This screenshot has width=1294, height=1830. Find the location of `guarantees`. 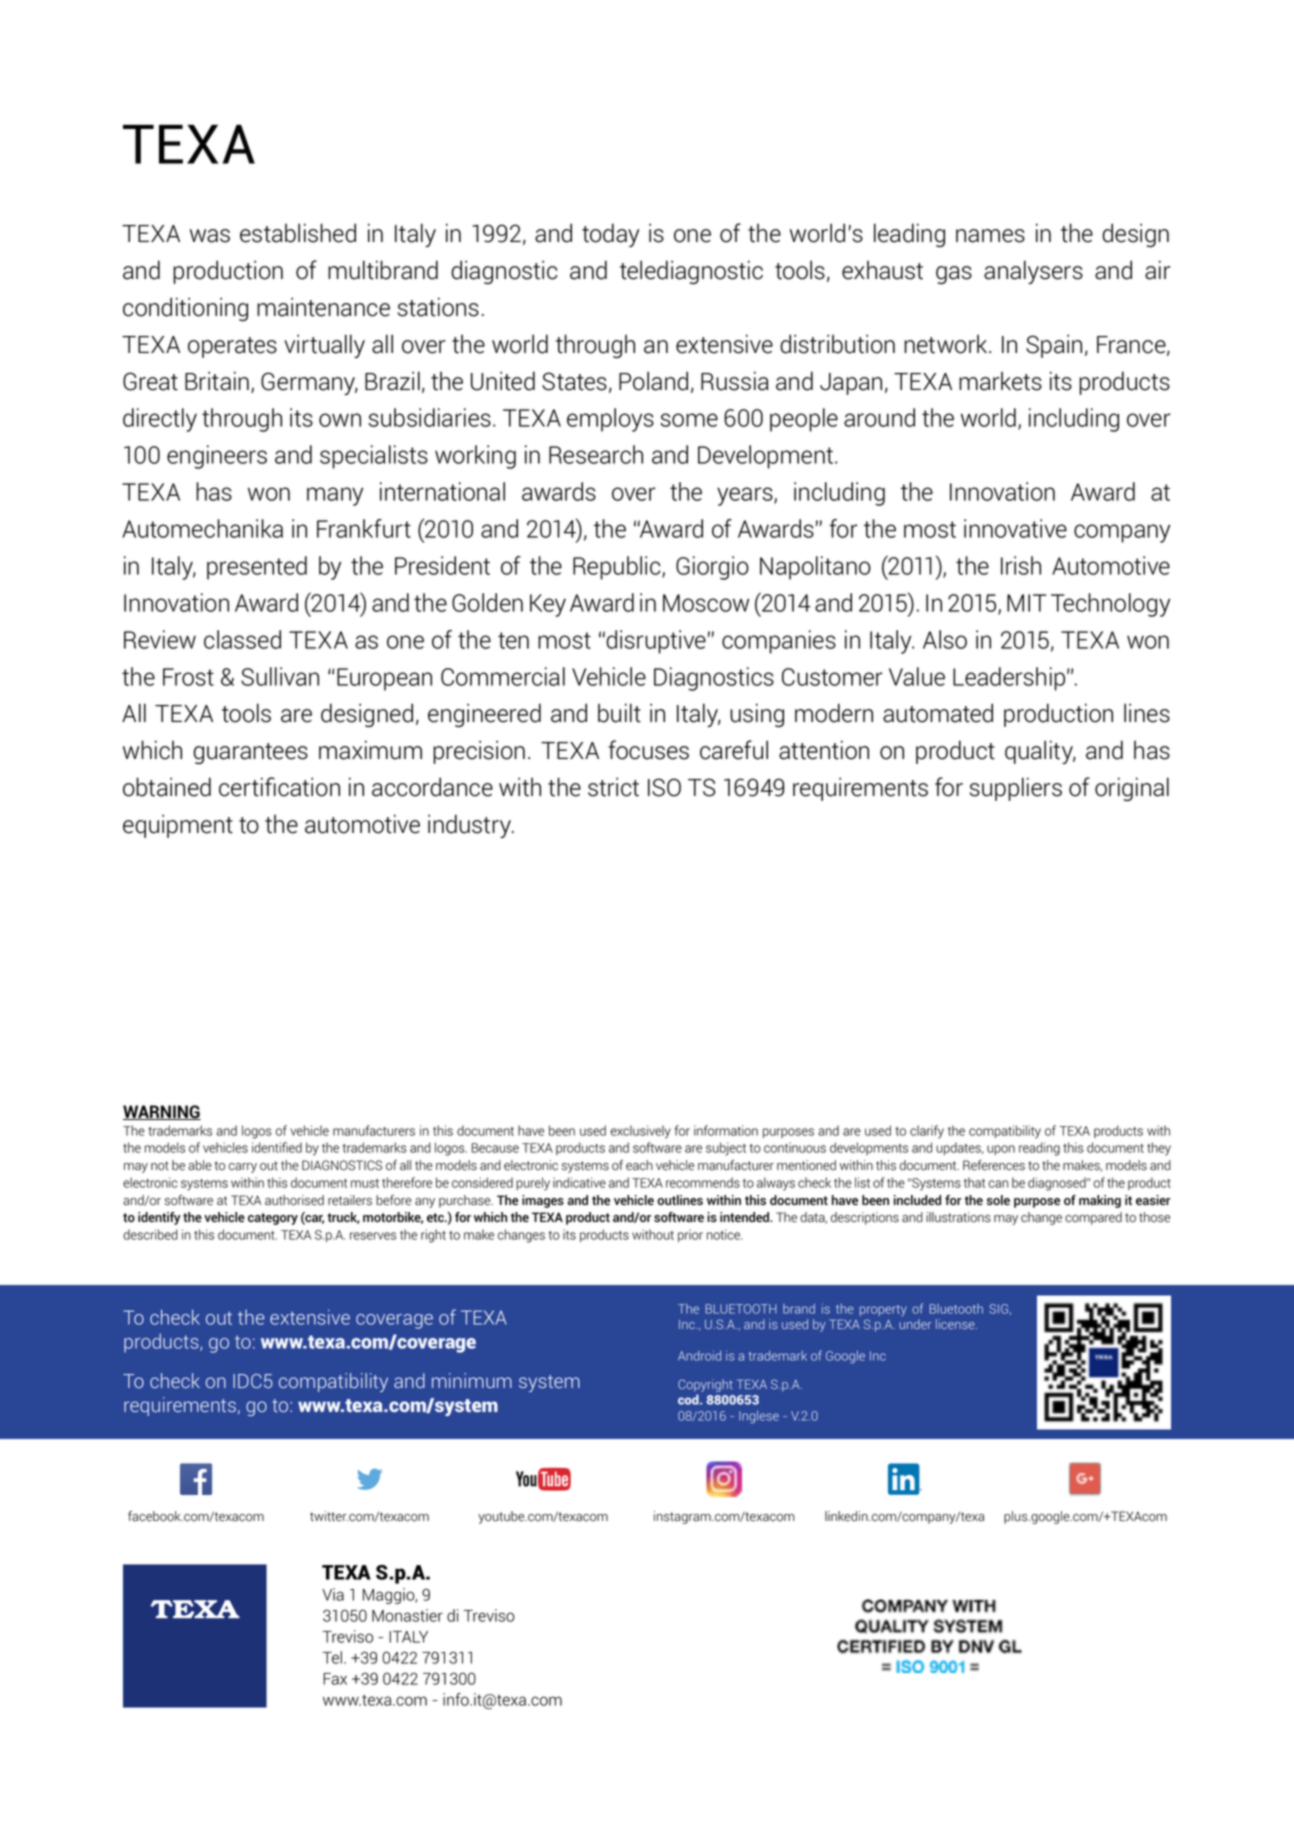

guarantees is located at coordinates (251, 753).
